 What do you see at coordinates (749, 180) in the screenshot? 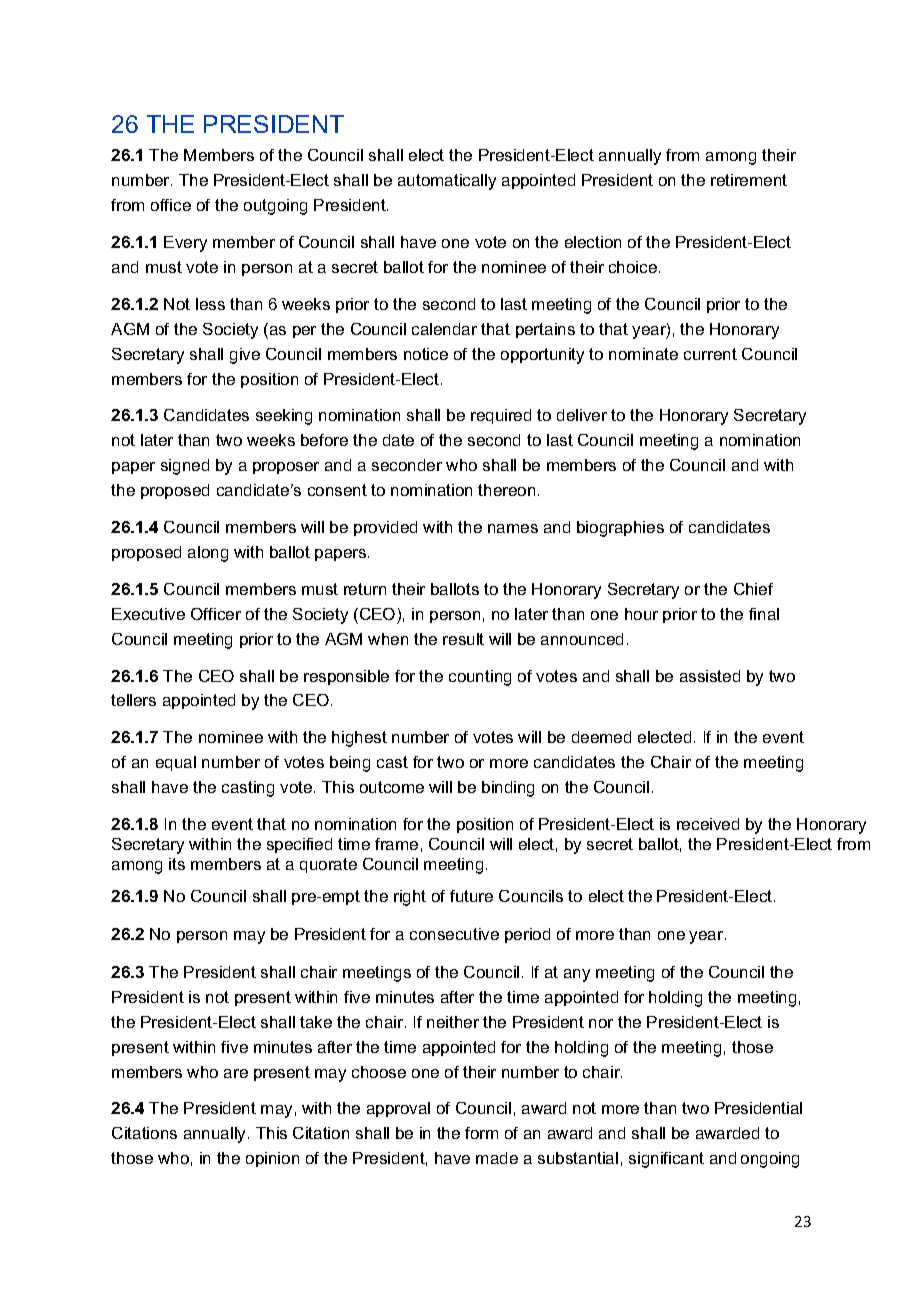
I see `retirement` at bounding box center [749, 180].
